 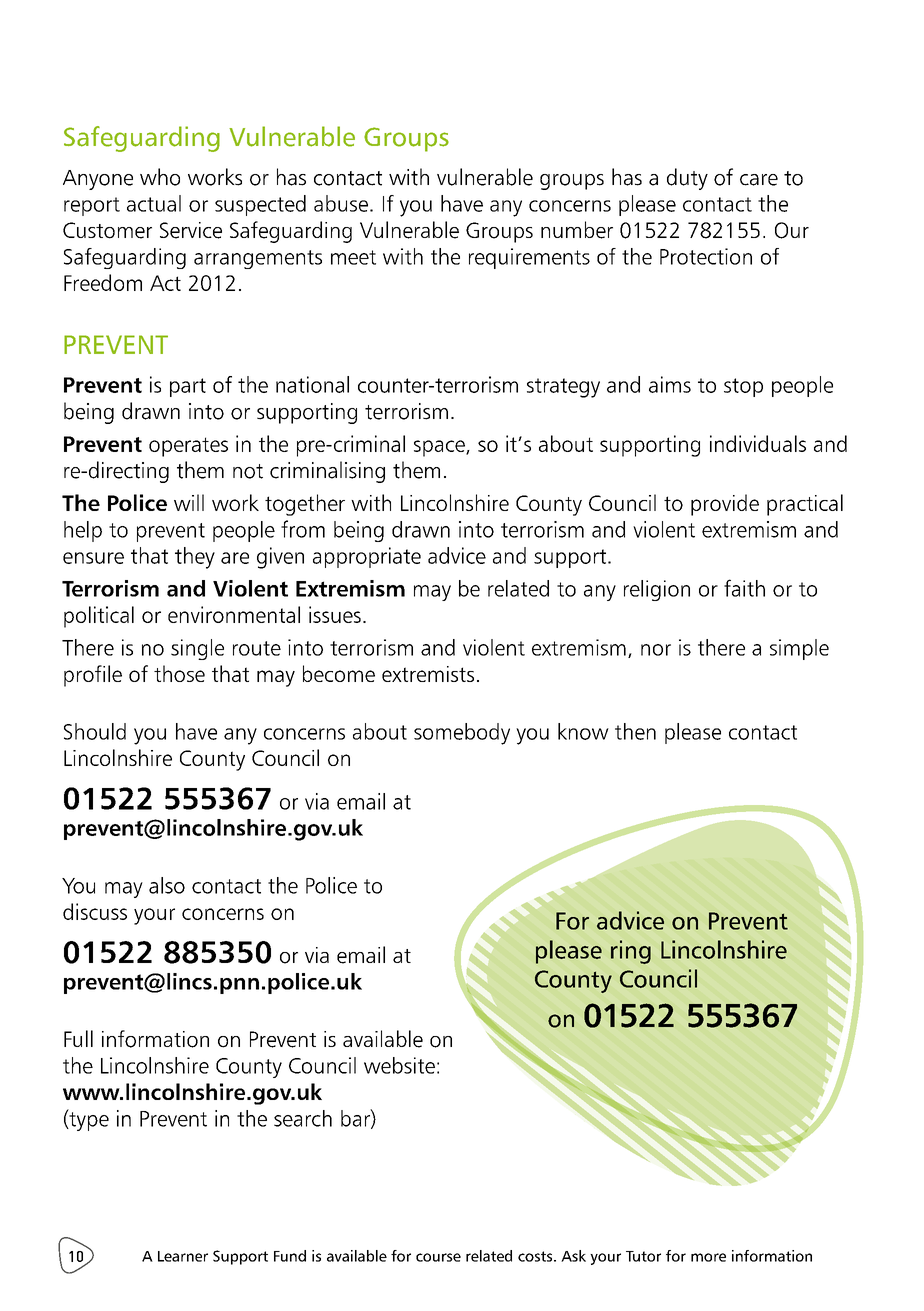 I want to click on actual, so click(x=154, y=203).
